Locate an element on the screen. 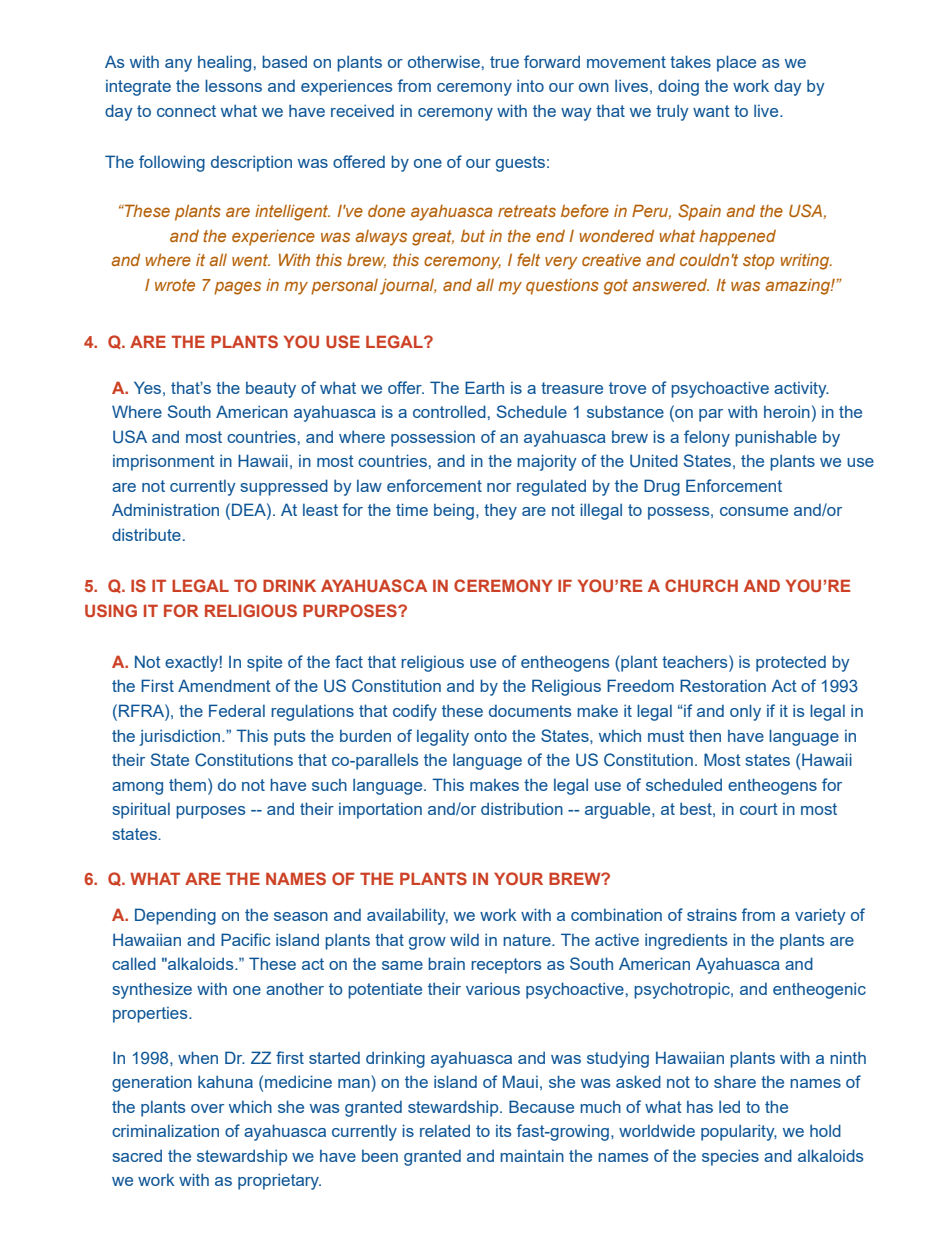 This screenshot has height=1233, width=952. spite is located at coordinates (264, 664).
